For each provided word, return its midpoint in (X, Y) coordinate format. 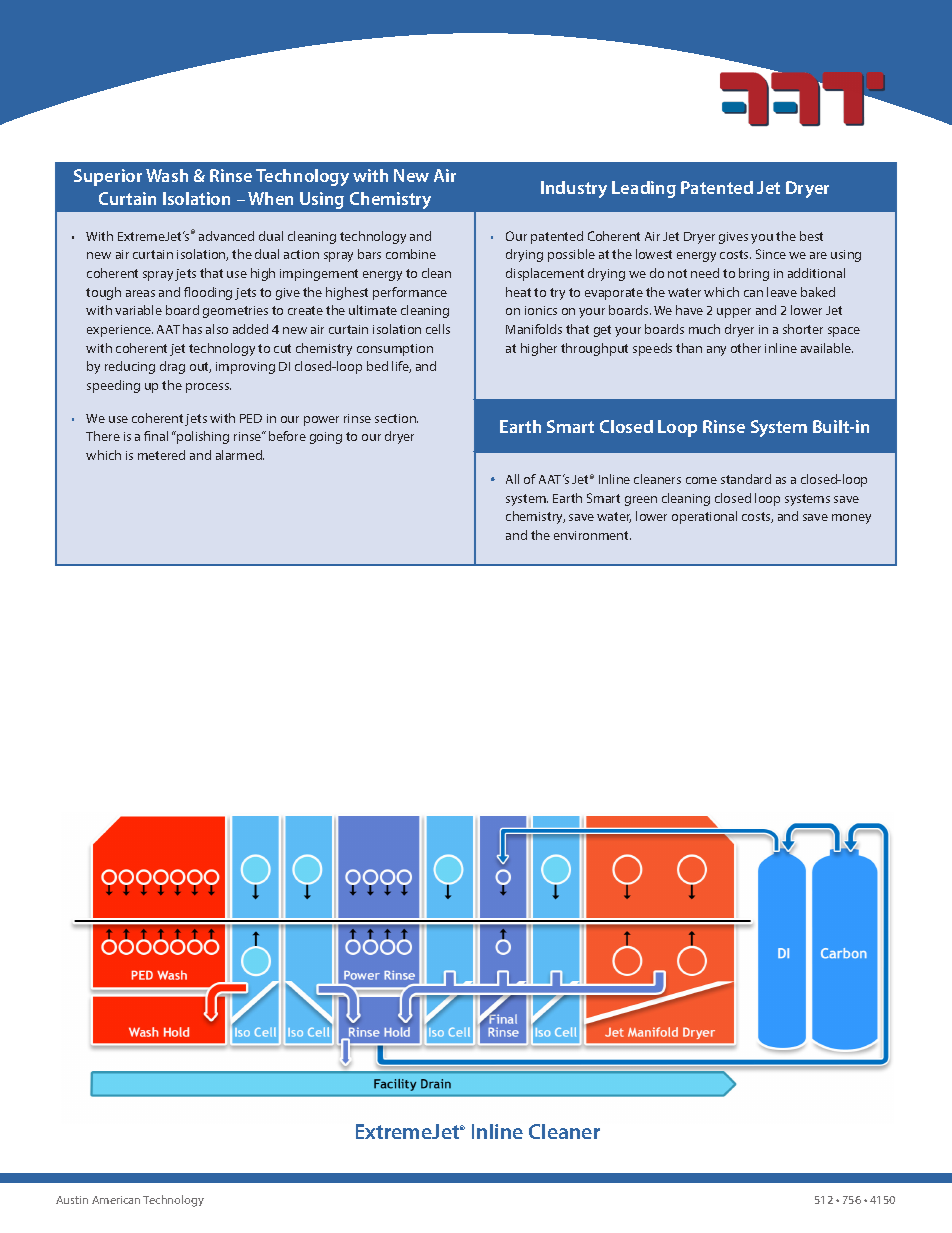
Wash (167, 175)
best (811, 236)
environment (592, 535)
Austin (72, 1200)
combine (411, 254)
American (116, 1200)
